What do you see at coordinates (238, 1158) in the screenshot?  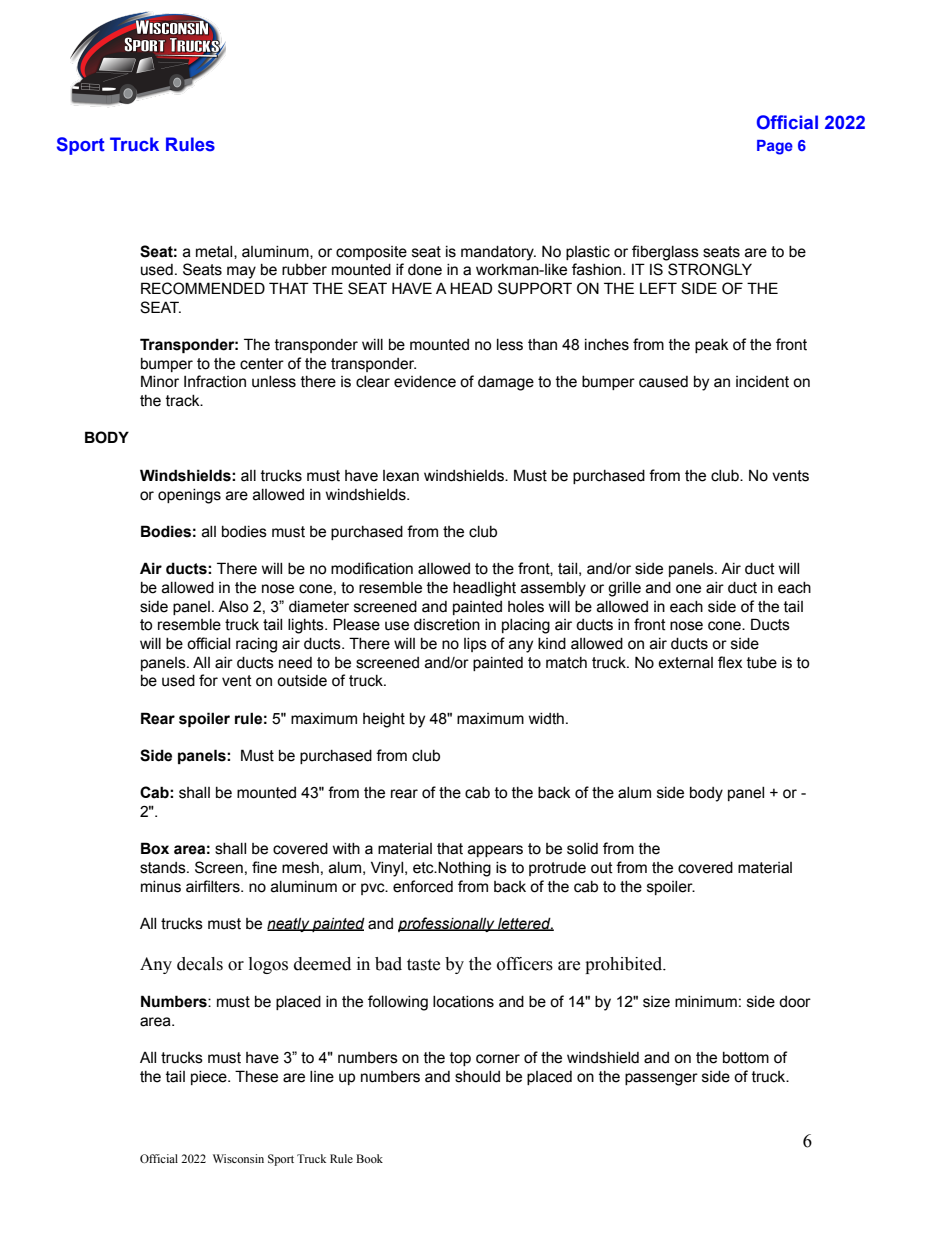 I see `Wisconsin` at bounding box center [238, 1158].
